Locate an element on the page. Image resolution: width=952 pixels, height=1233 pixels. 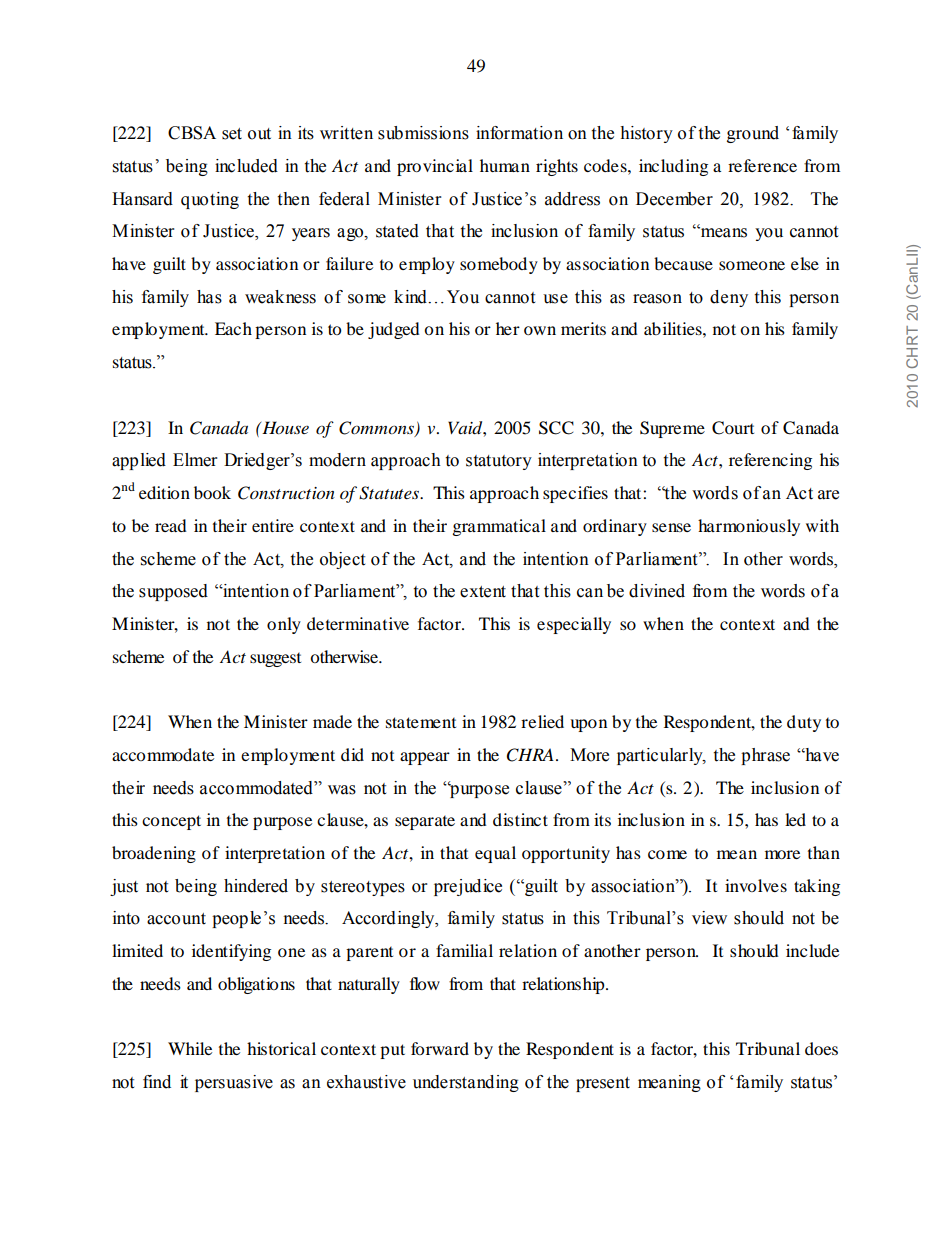
divined is located at coordinates (657, 591).
